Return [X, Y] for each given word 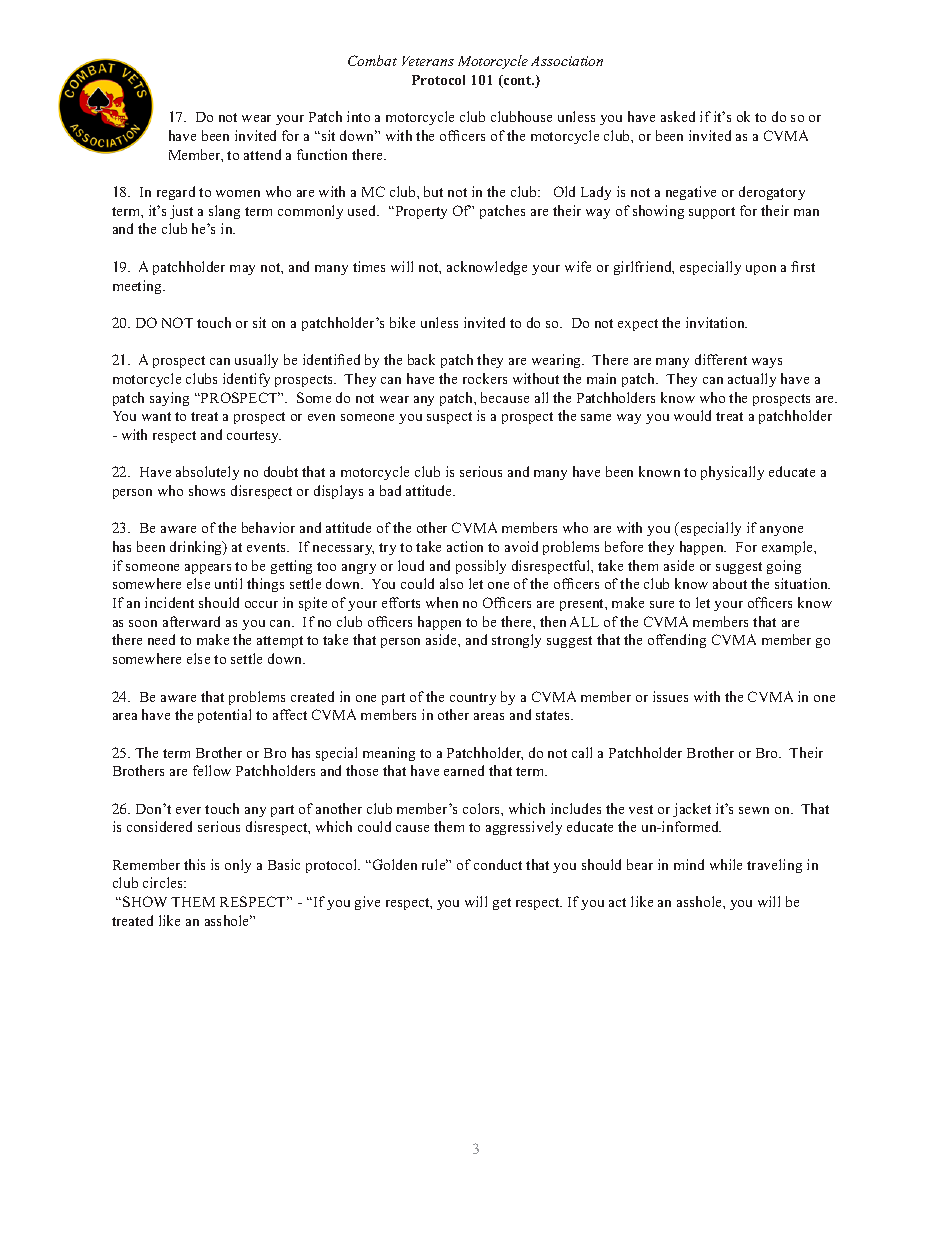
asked [678, 116]
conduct [498, 864]
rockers [485, 378]
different [721, 359]
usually [256, 361]
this [194, 864]
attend [262, 154]
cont [517, 81]
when [442, 602]
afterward [191, 621]
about [730, 583]
